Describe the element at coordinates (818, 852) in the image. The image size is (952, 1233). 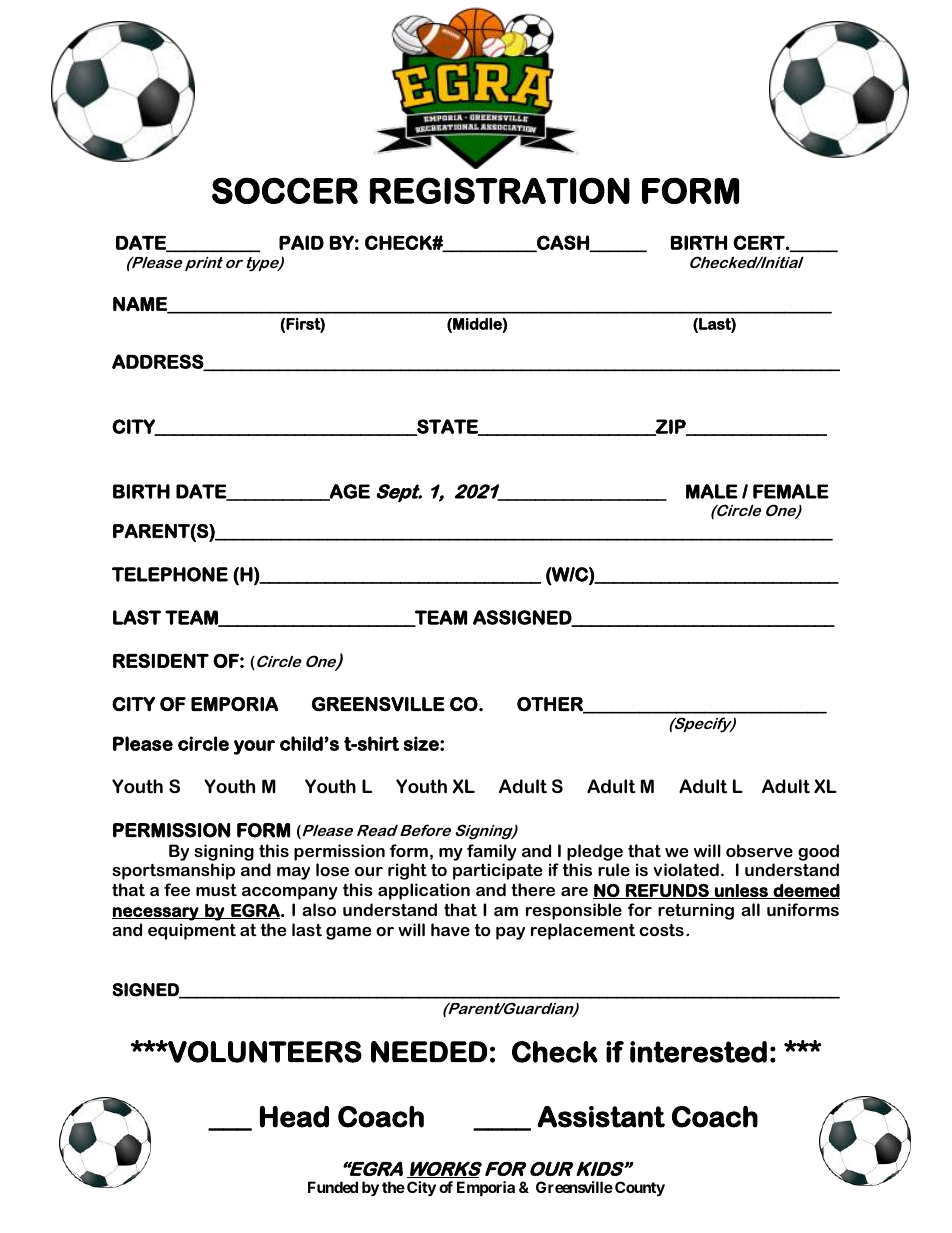
I see `good` at that location.
